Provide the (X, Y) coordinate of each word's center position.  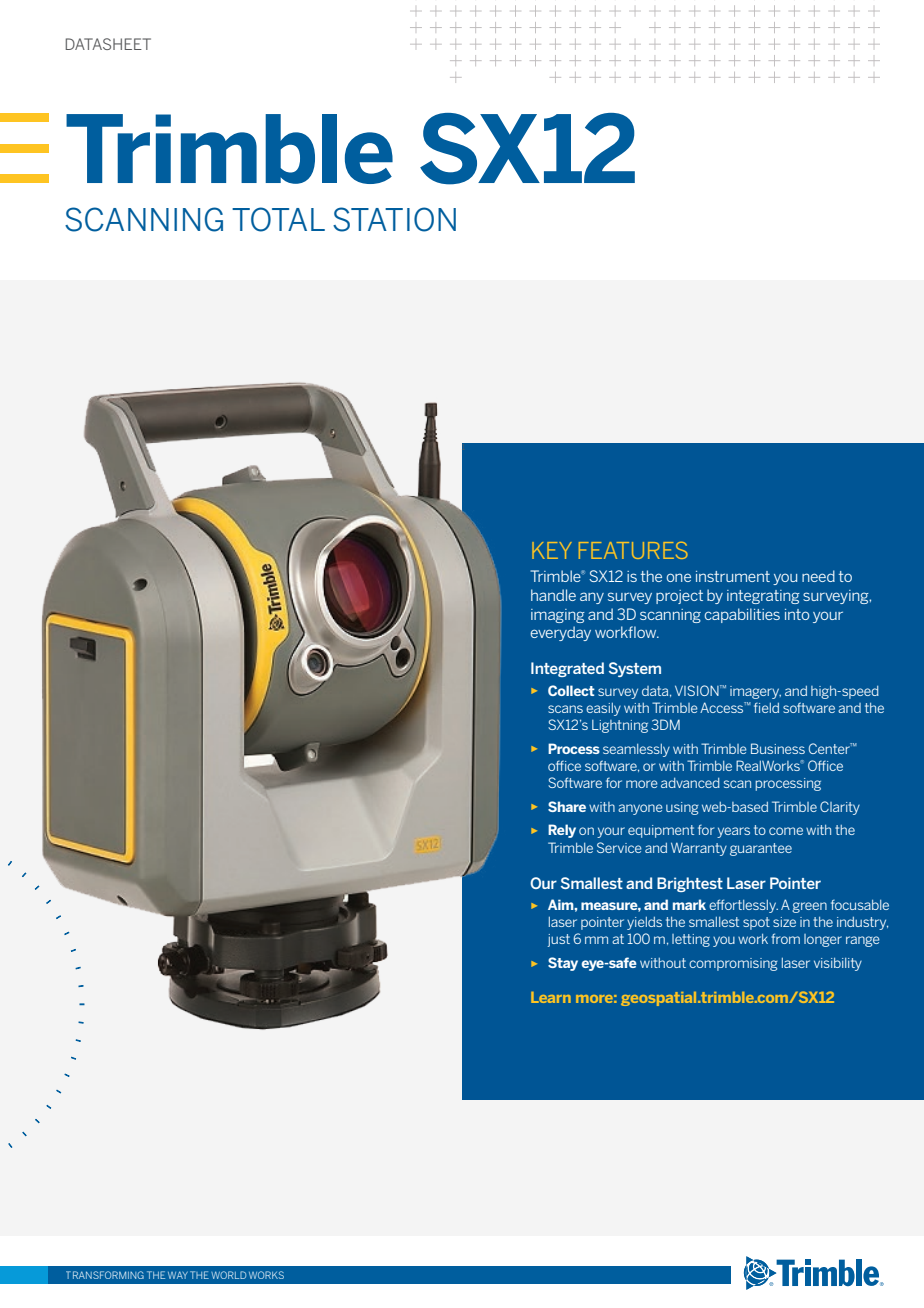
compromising (733, 964)
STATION (394, 219)
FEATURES (633, 550)
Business (778, 748)
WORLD (228, 1275)
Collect (571, 690)
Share (567, 806)
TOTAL (278, 219)
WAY (178, 1275)
